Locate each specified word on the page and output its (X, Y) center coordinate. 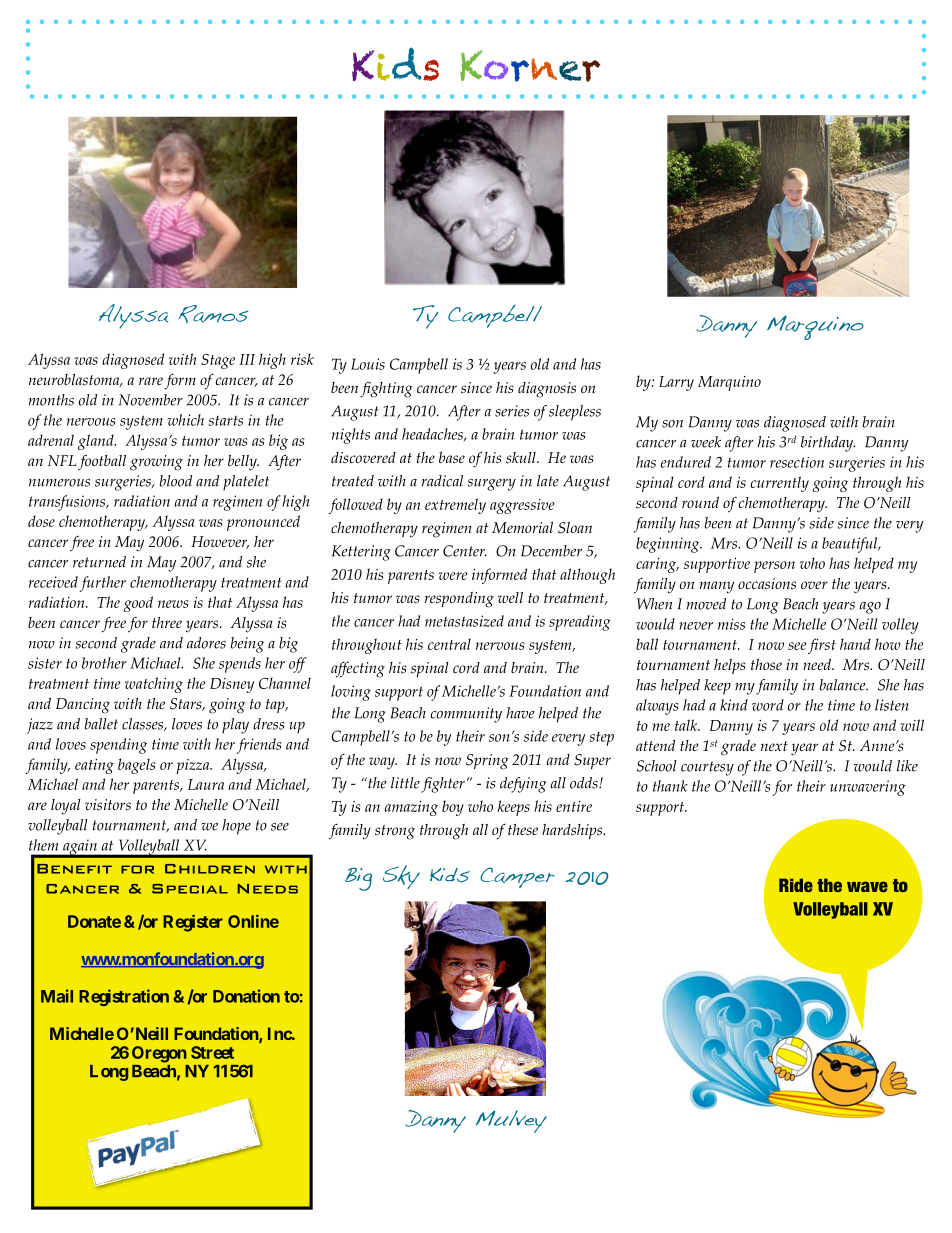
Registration (124, 997)
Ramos (213, 314)
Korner (530, 66)
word (768, 705)
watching (154, 685)
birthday (828, 444)
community (466, 715)
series (512, 411)
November (151, 400)
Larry (676, 383)
